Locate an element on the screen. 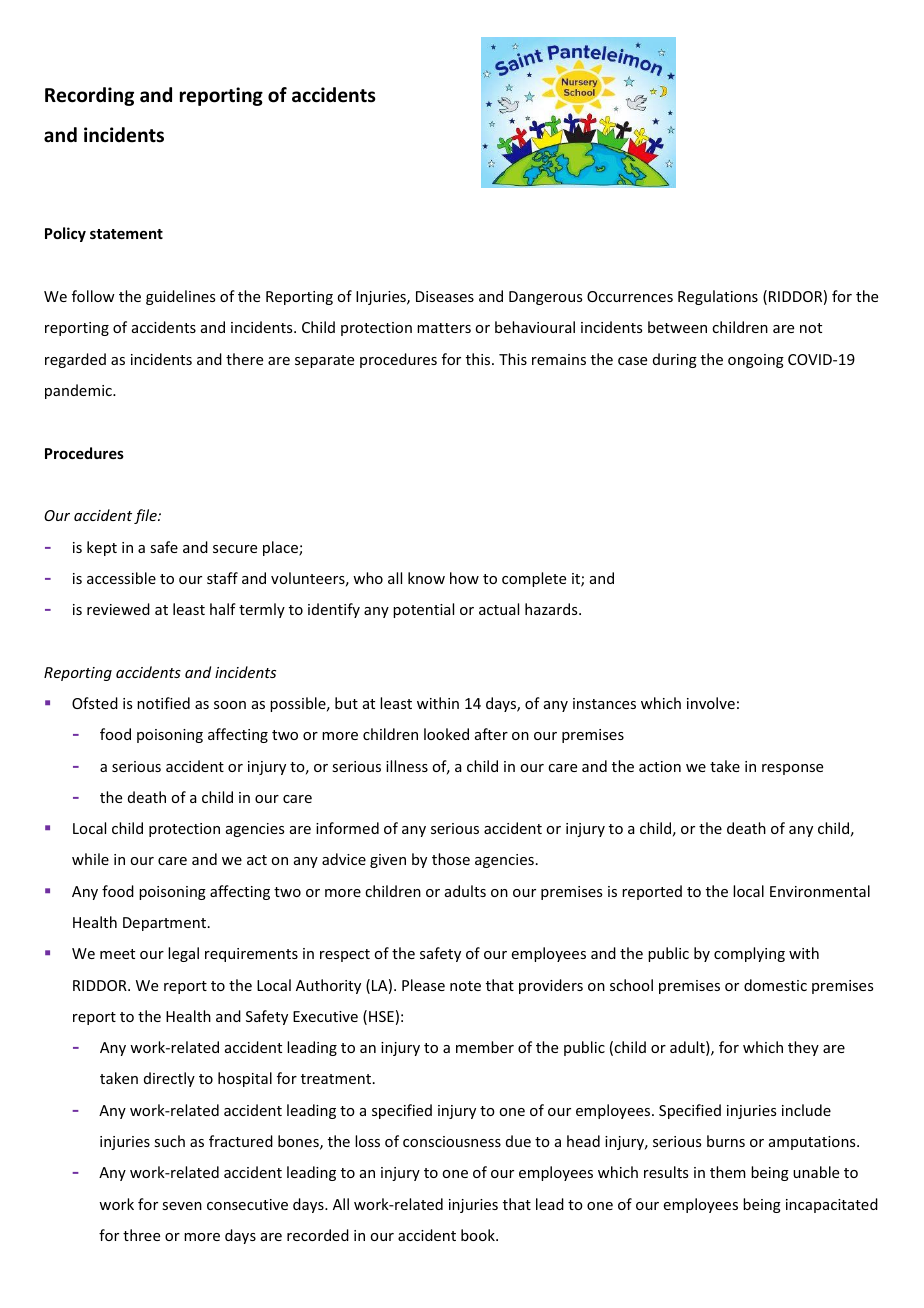  Recording is located at coordinates (89, 96).
